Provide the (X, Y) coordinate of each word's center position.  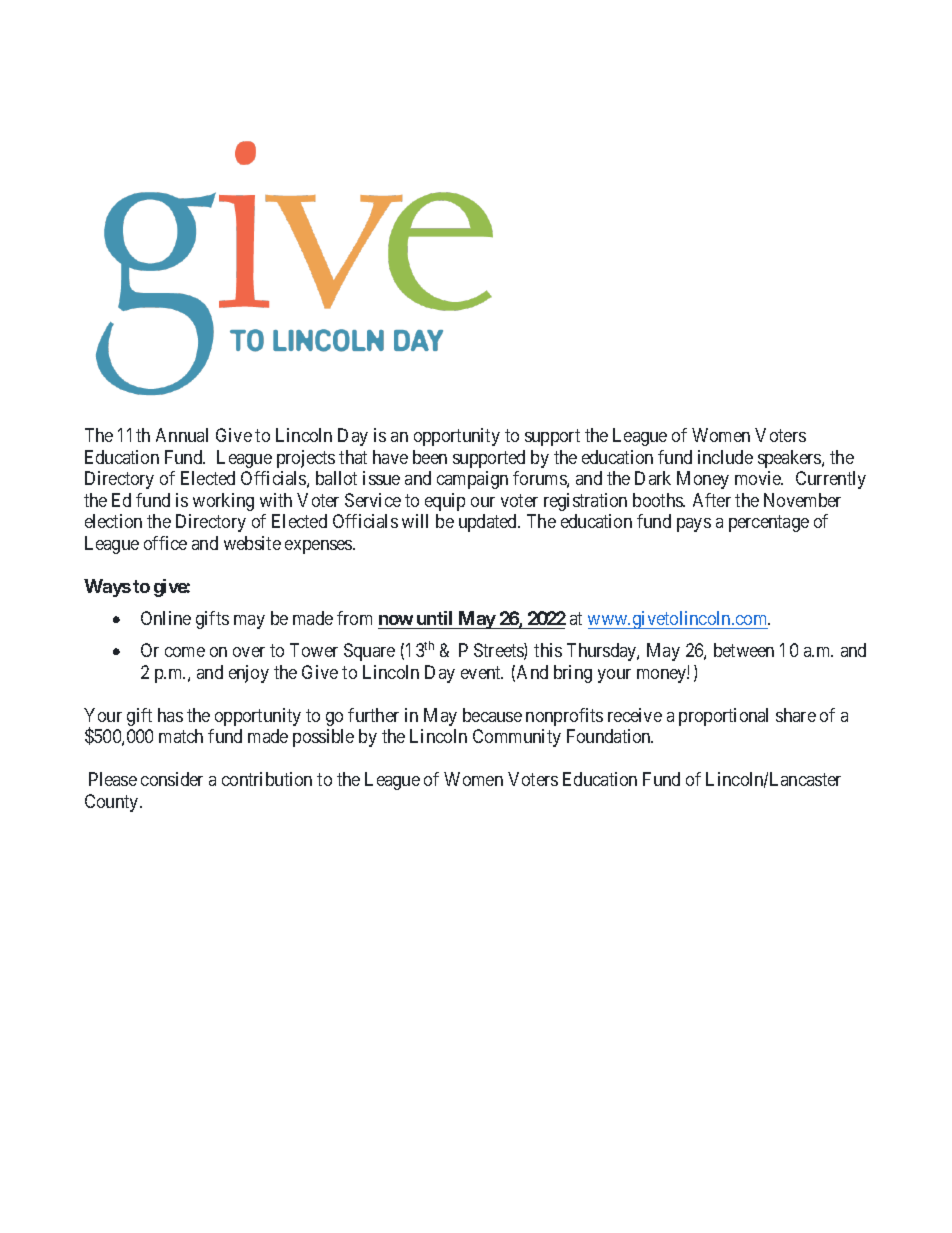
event (482, 672)
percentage (769, 523)
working (223, 502)
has (170, 715)
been (430, 457)
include (725, 457)
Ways (107, 588)
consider (172, 779)
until (434, 618)
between (744, 650)
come (185, 652)
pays (694, 525)
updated (489, 523)
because (492, 715)
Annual (182, 435)
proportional (723, 717)
